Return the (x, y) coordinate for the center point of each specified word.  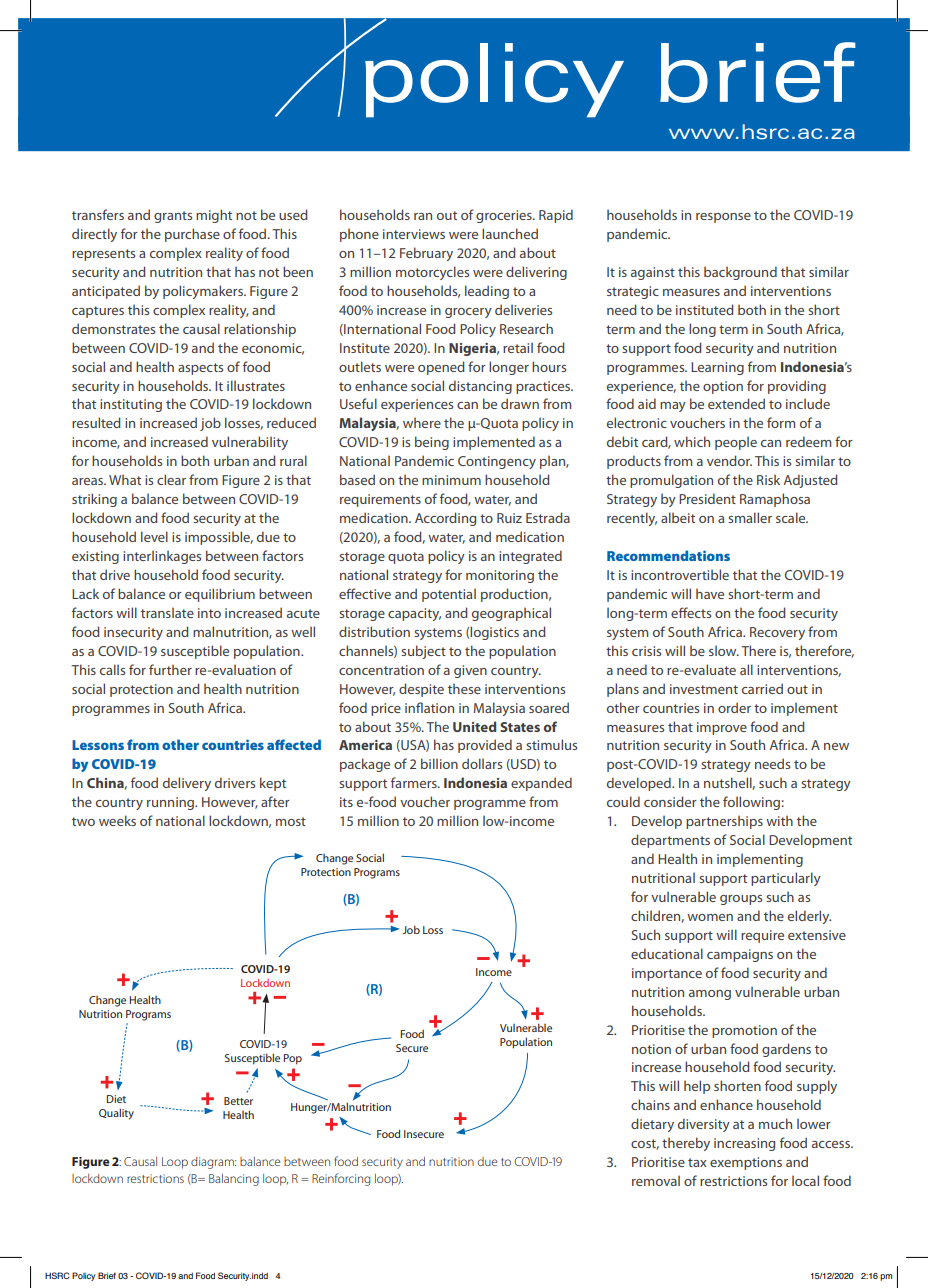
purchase (192, 235)
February (426, 254)
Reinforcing (341, 1179)
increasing (744, 1144)
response (723, 218)
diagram (213, 1163)
